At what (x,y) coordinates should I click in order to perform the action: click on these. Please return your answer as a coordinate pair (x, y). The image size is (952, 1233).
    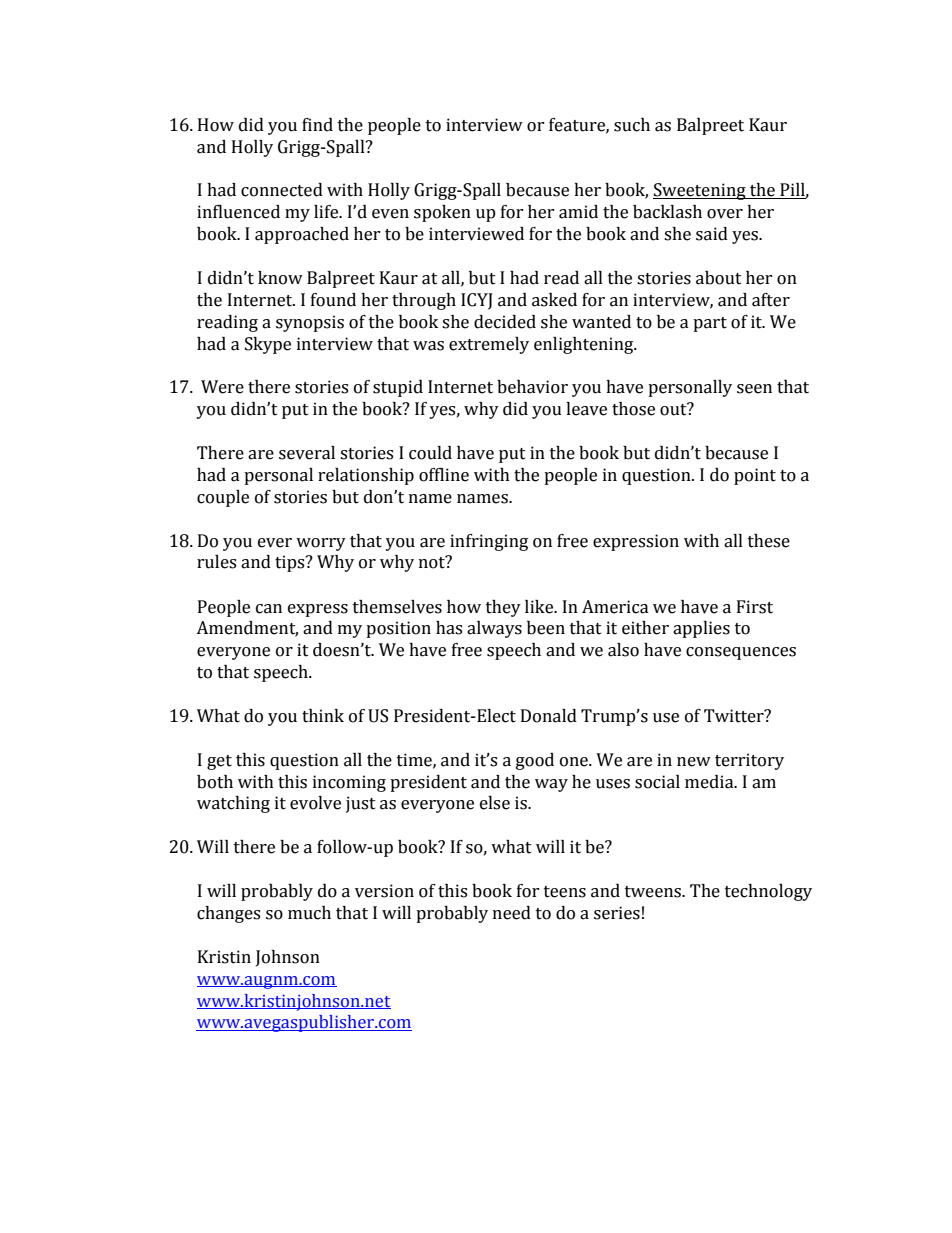
    Looking at the image, I should click on (769, 541).
